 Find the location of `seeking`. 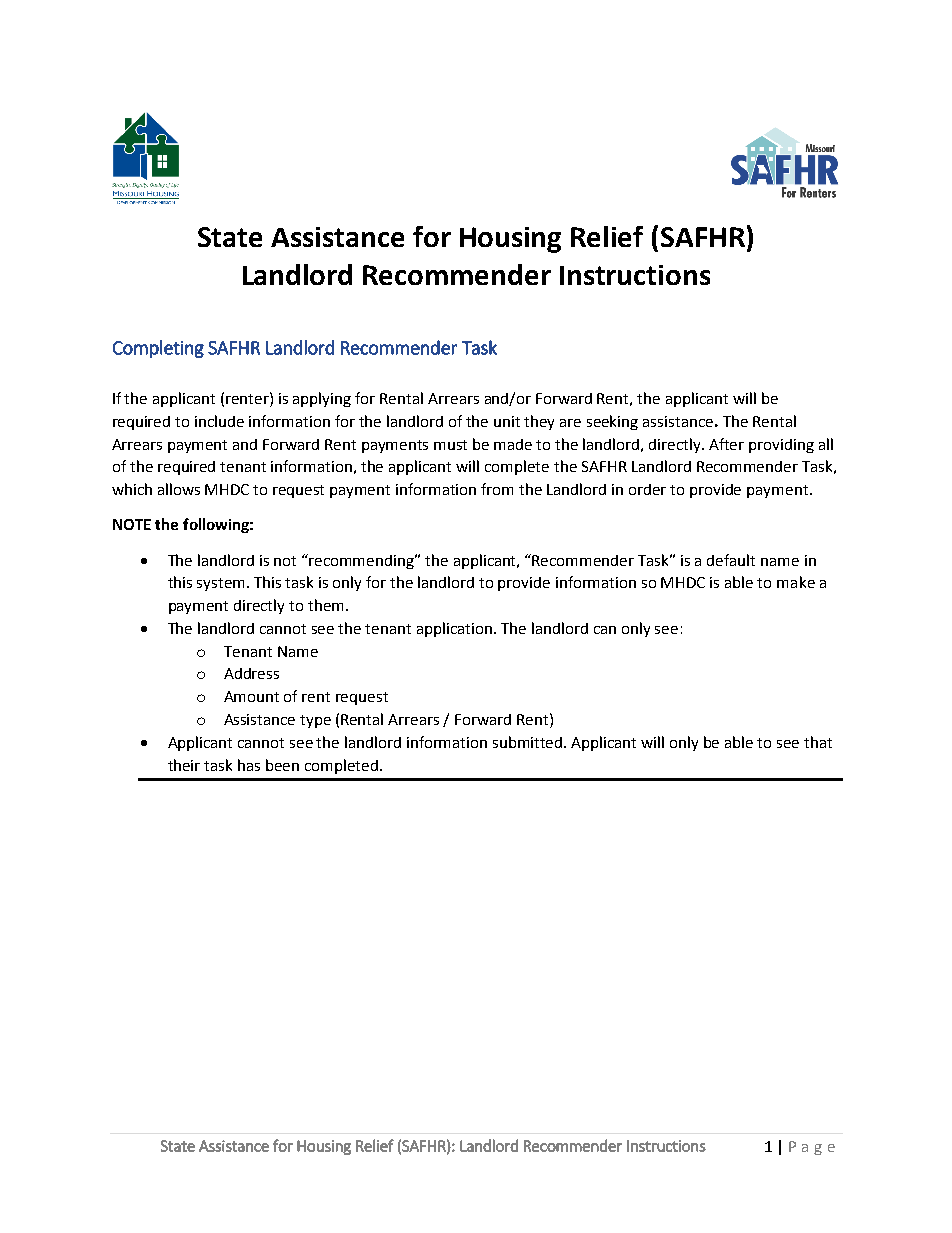

seeking is located at coordinates (612, 422).
